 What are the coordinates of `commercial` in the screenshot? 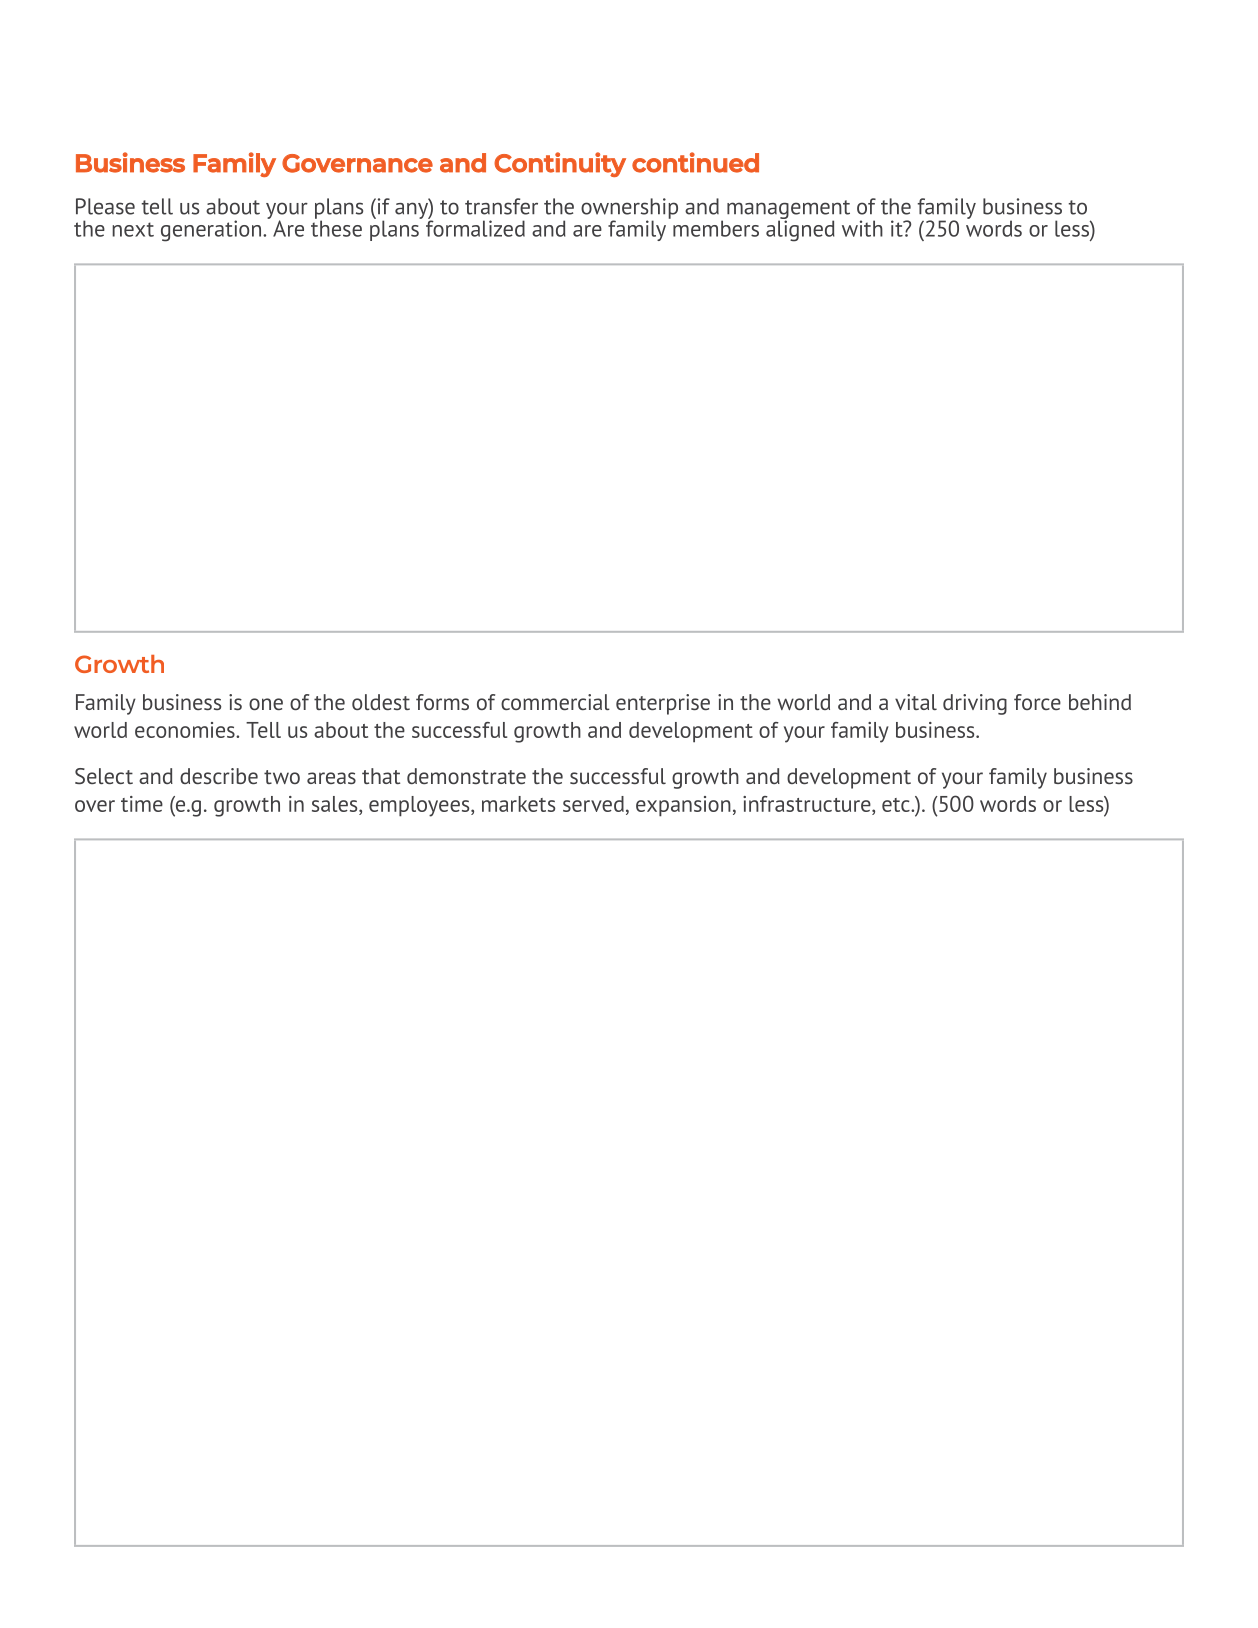 It's located at (555, 702).
